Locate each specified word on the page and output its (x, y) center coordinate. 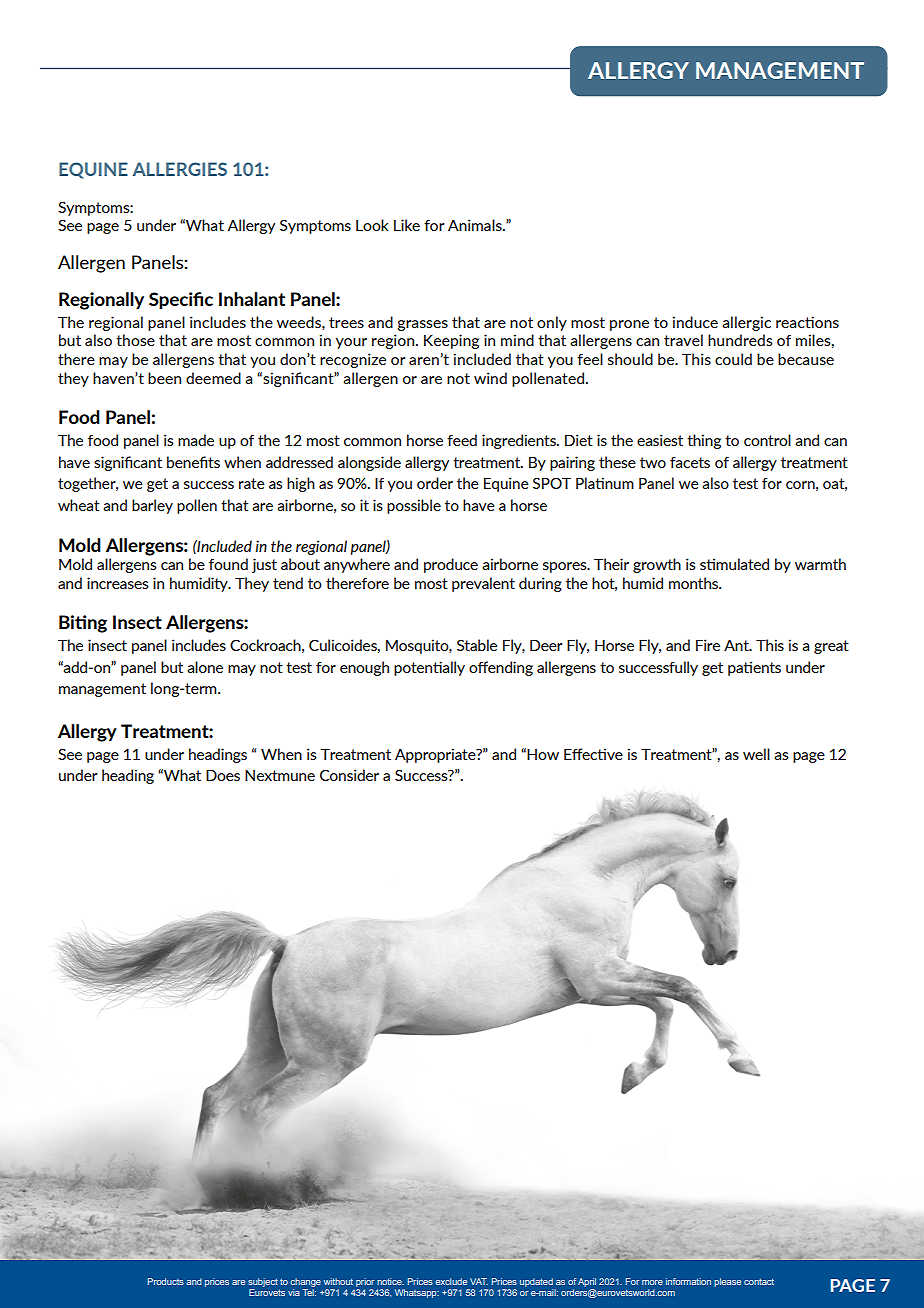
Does (223, 775)
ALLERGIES (180, 169)
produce (451, 565)
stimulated (734, 564)
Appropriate (436, 755)
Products (166, 1281)
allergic (746, 323)
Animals (476, 225)
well (756, 754)
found (228, 564)
